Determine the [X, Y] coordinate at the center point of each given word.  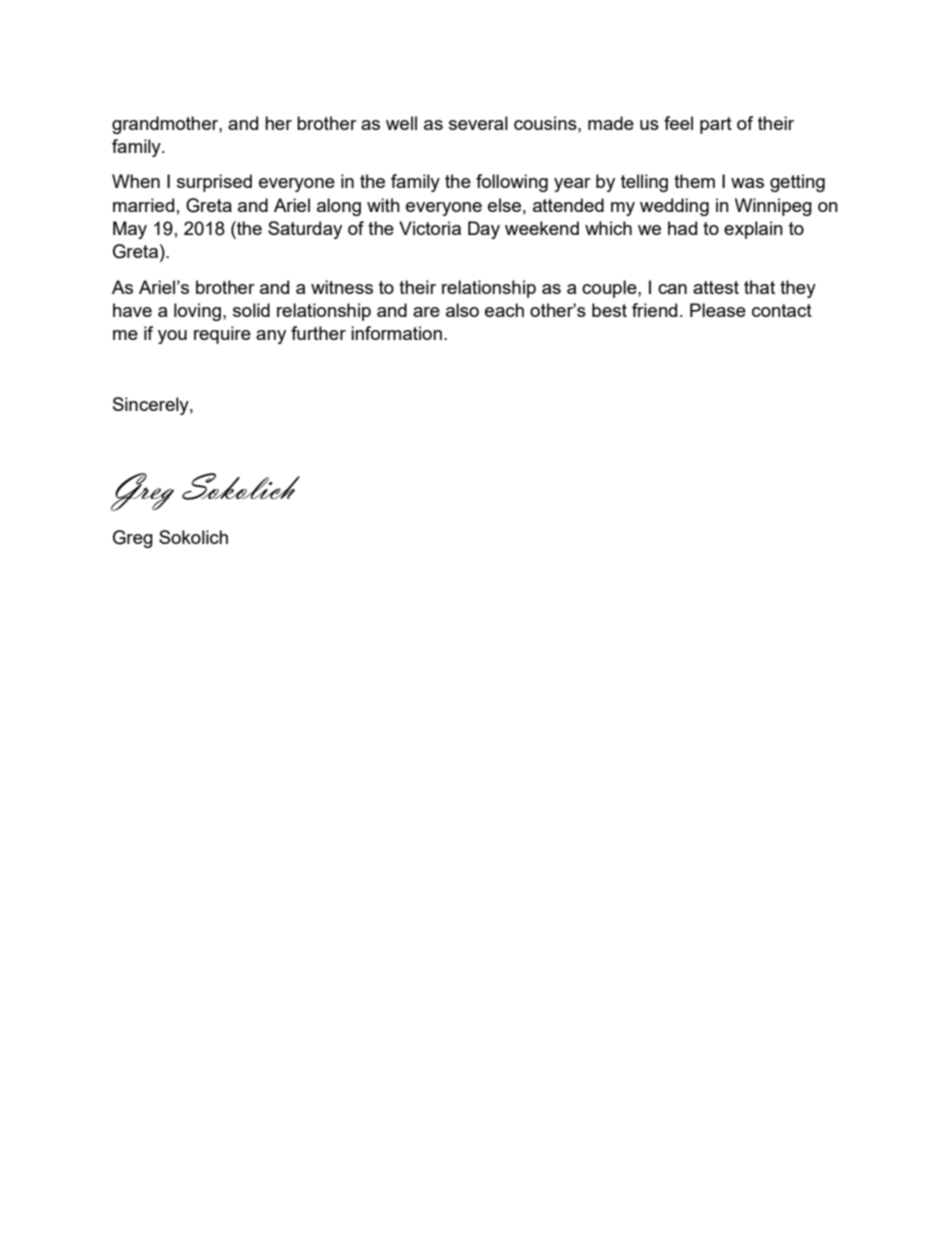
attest [716, 287]
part [716, 125]
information [396, 333]
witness [342, 287]
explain [753, 230]
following [512, 183]
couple [610, 289]
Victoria [430, 228]
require [222, 335]
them [694, 181]
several [478, 123]
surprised [214, 183]
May [130, 230]
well [401, 123]
